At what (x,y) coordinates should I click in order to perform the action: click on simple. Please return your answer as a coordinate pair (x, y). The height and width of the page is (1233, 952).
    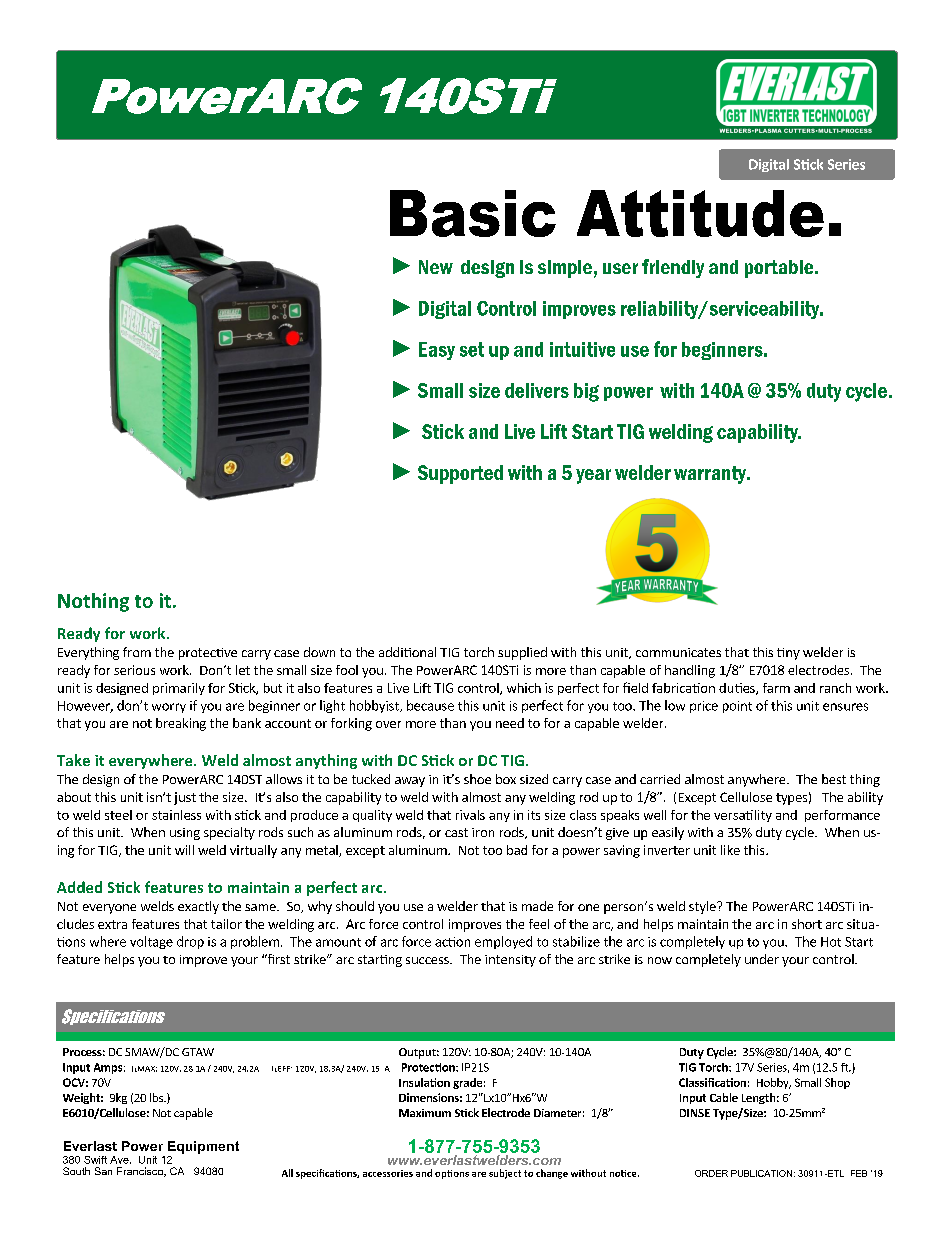
    Looking at the image, I should click on (565, 269).
